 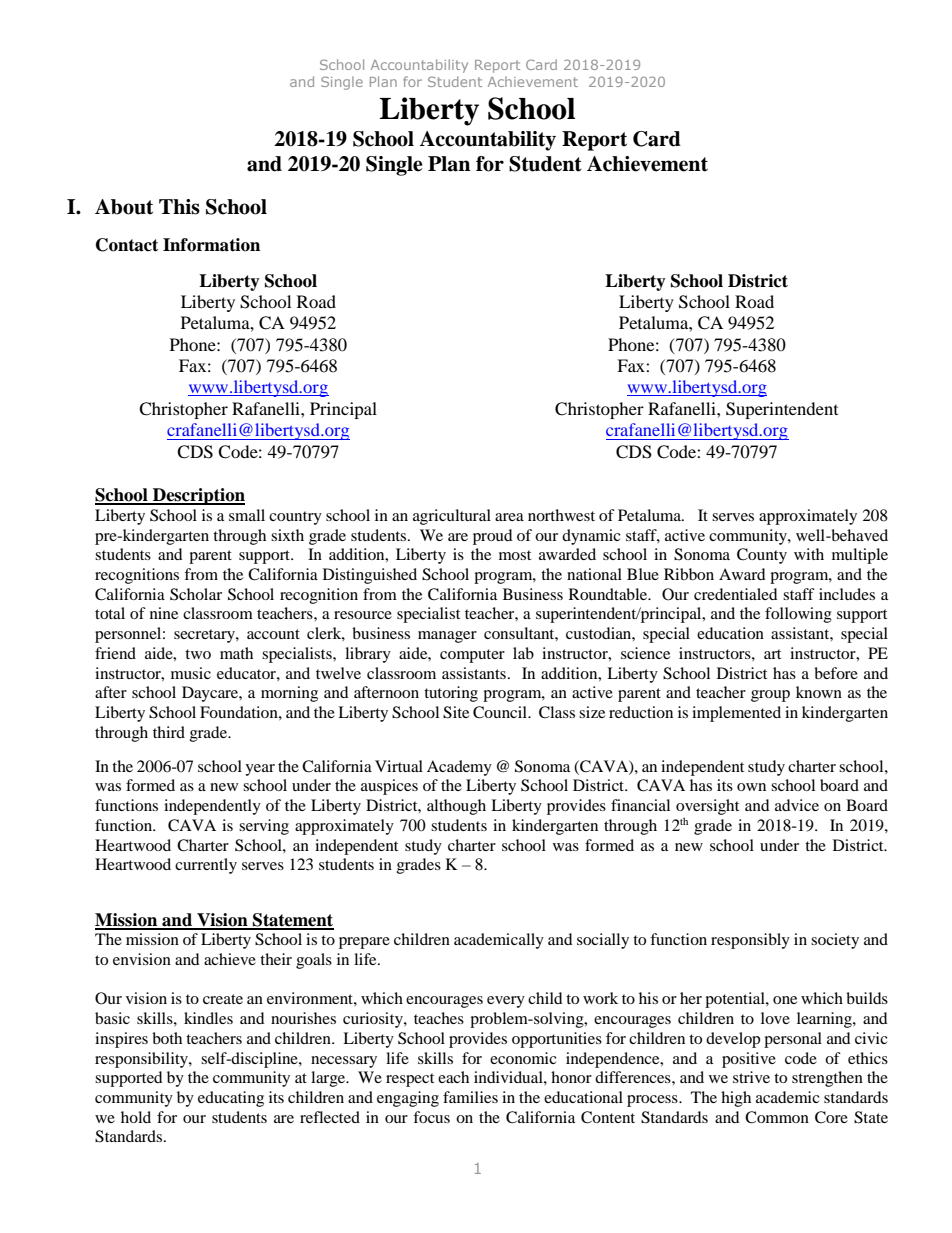 I want to click on advice, so click(x=797, y=805).
